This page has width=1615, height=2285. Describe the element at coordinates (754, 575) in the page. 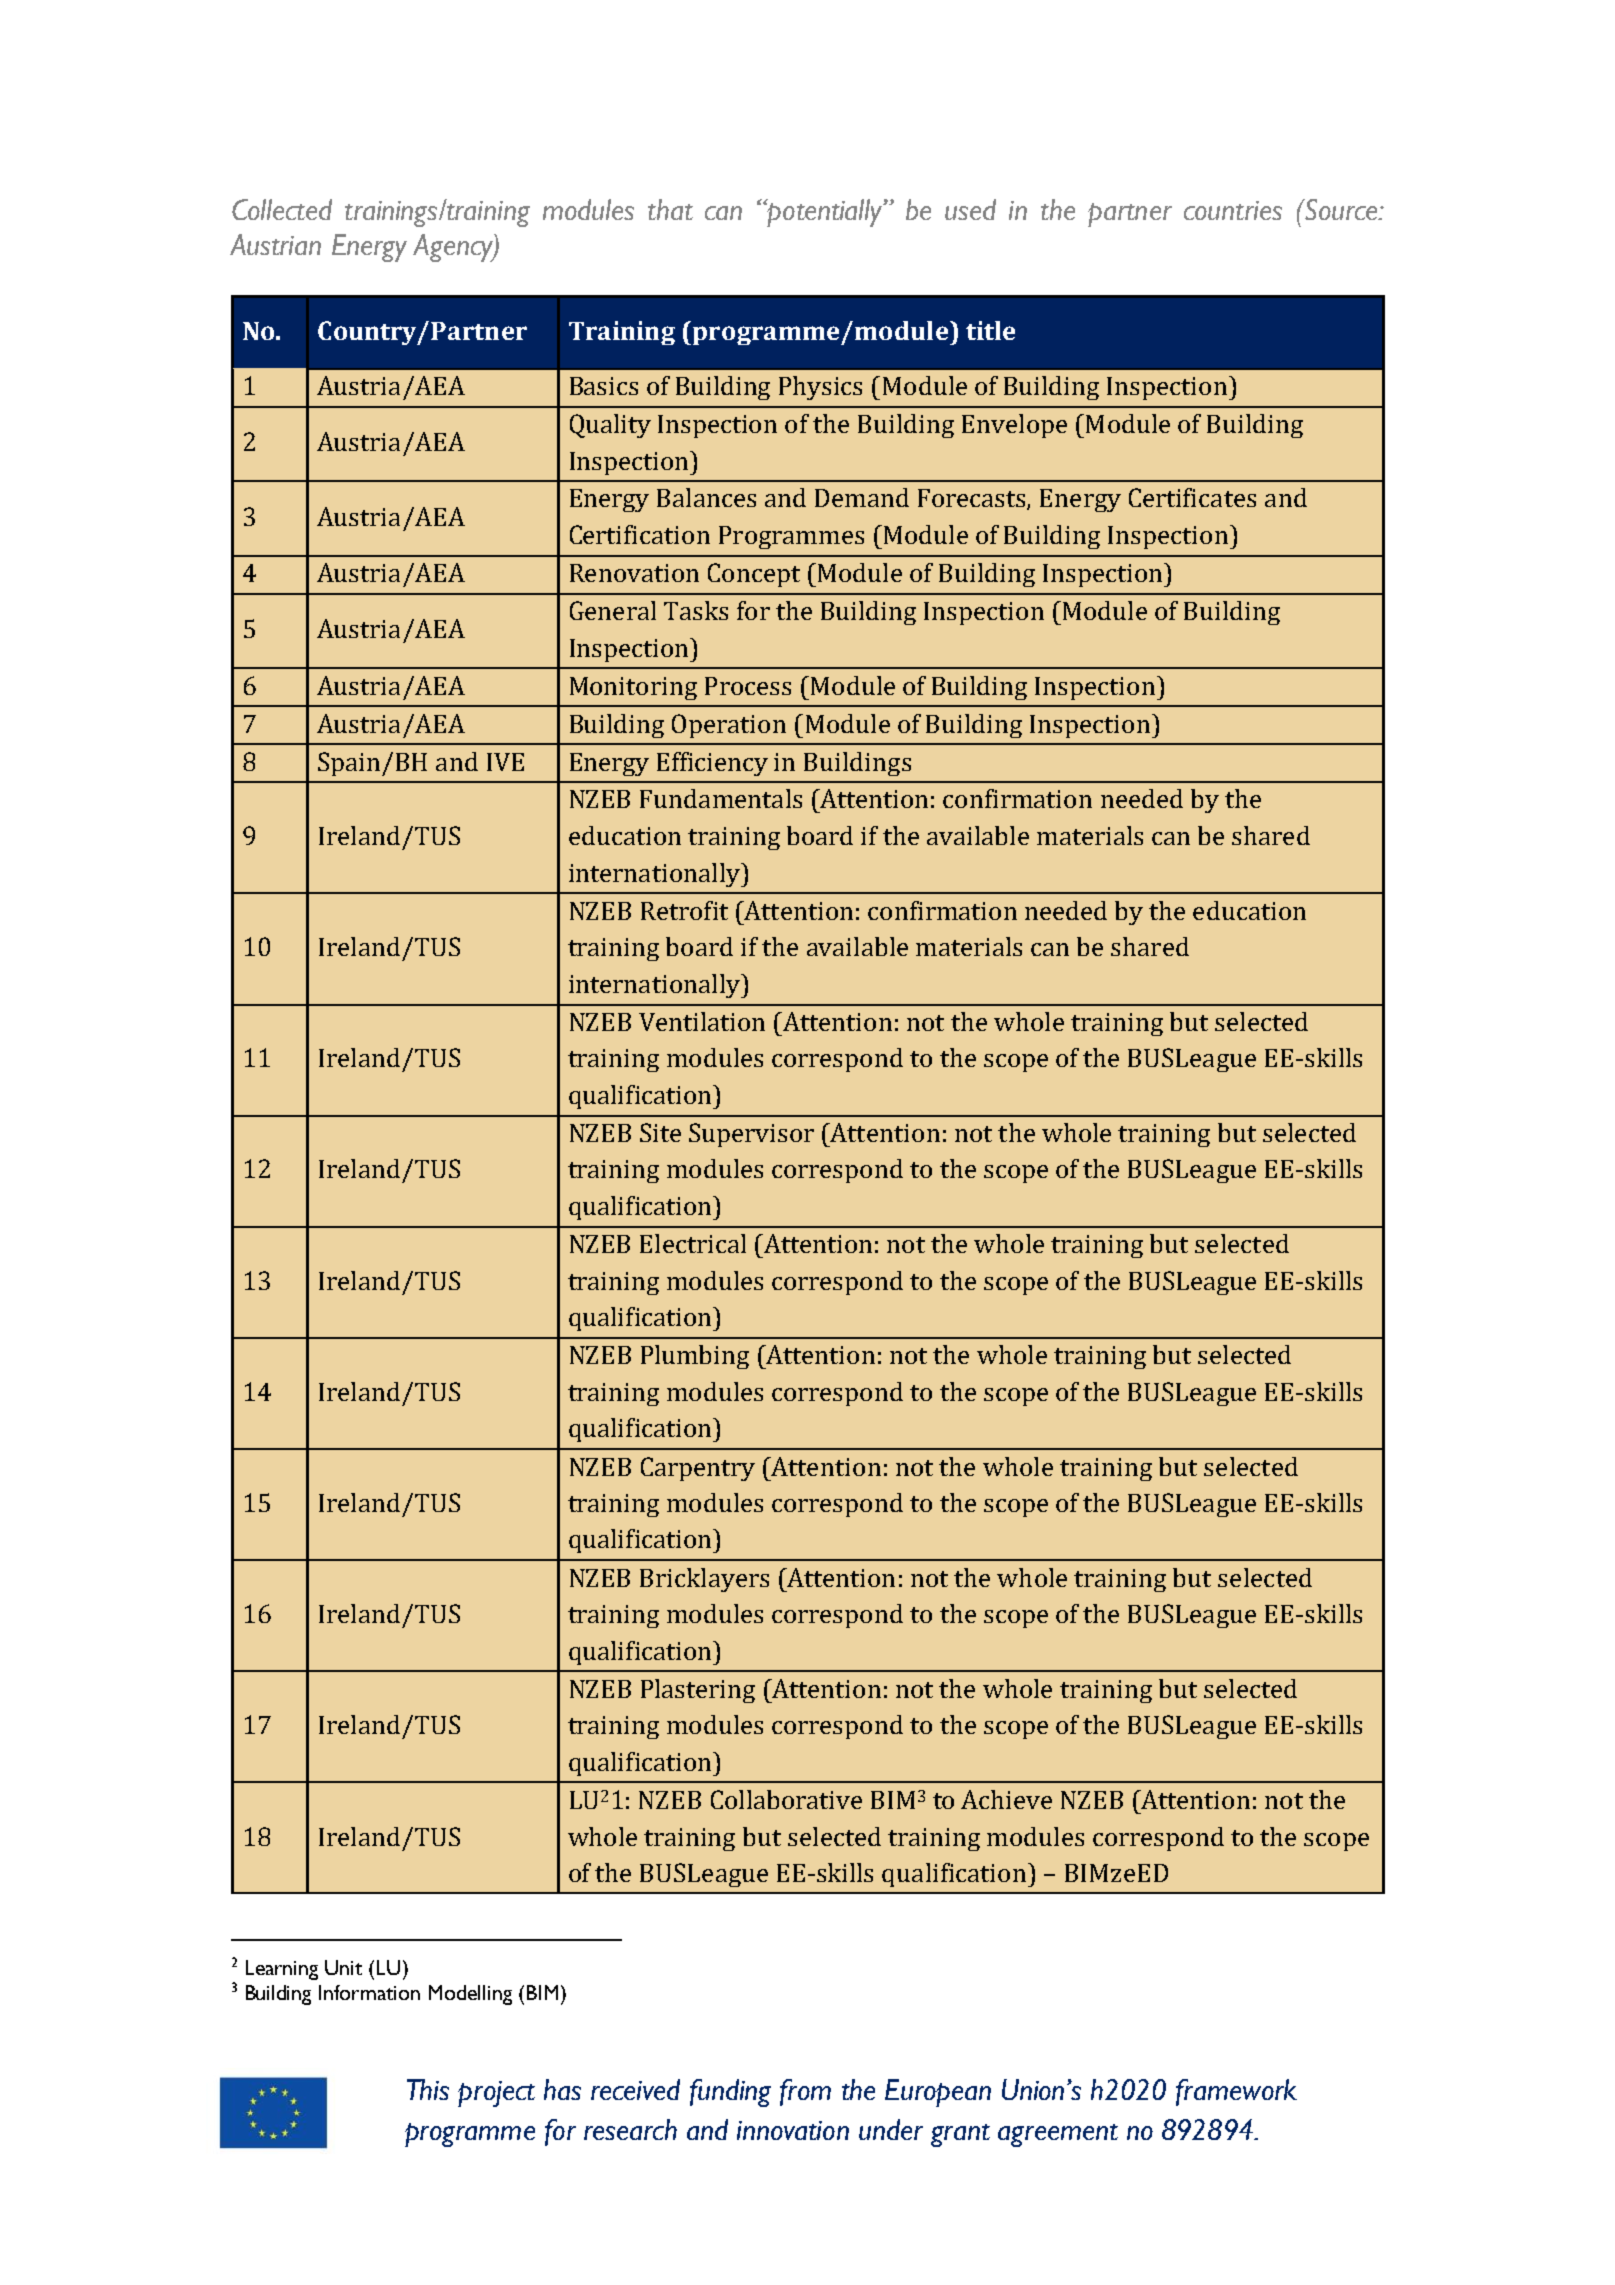

I see `Concept` at that location.
